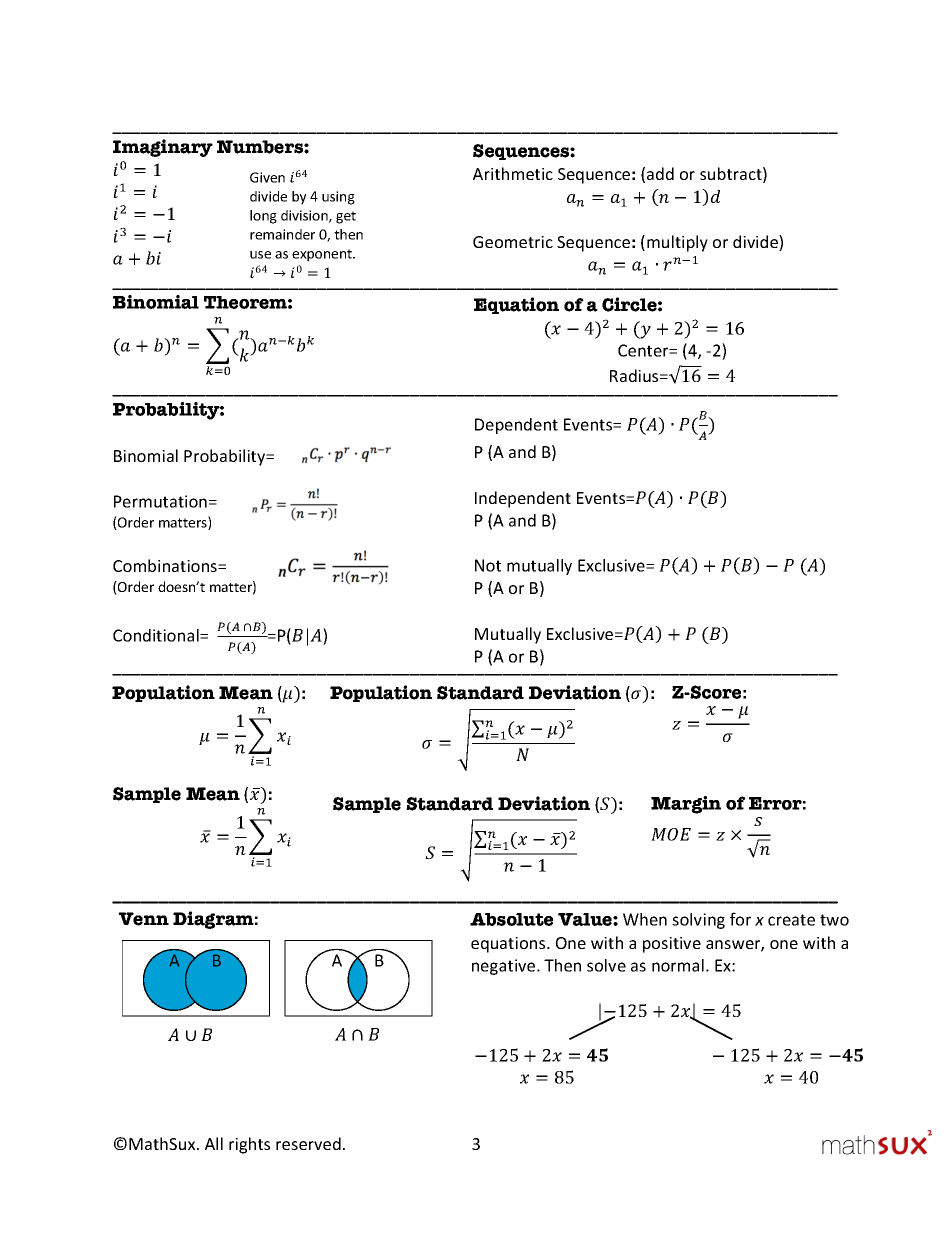 The width and height of the page is (952, 1233). What do you see at coordinates (488, 565) in the page?
I see `Not` at bounding box center [488, 565].
